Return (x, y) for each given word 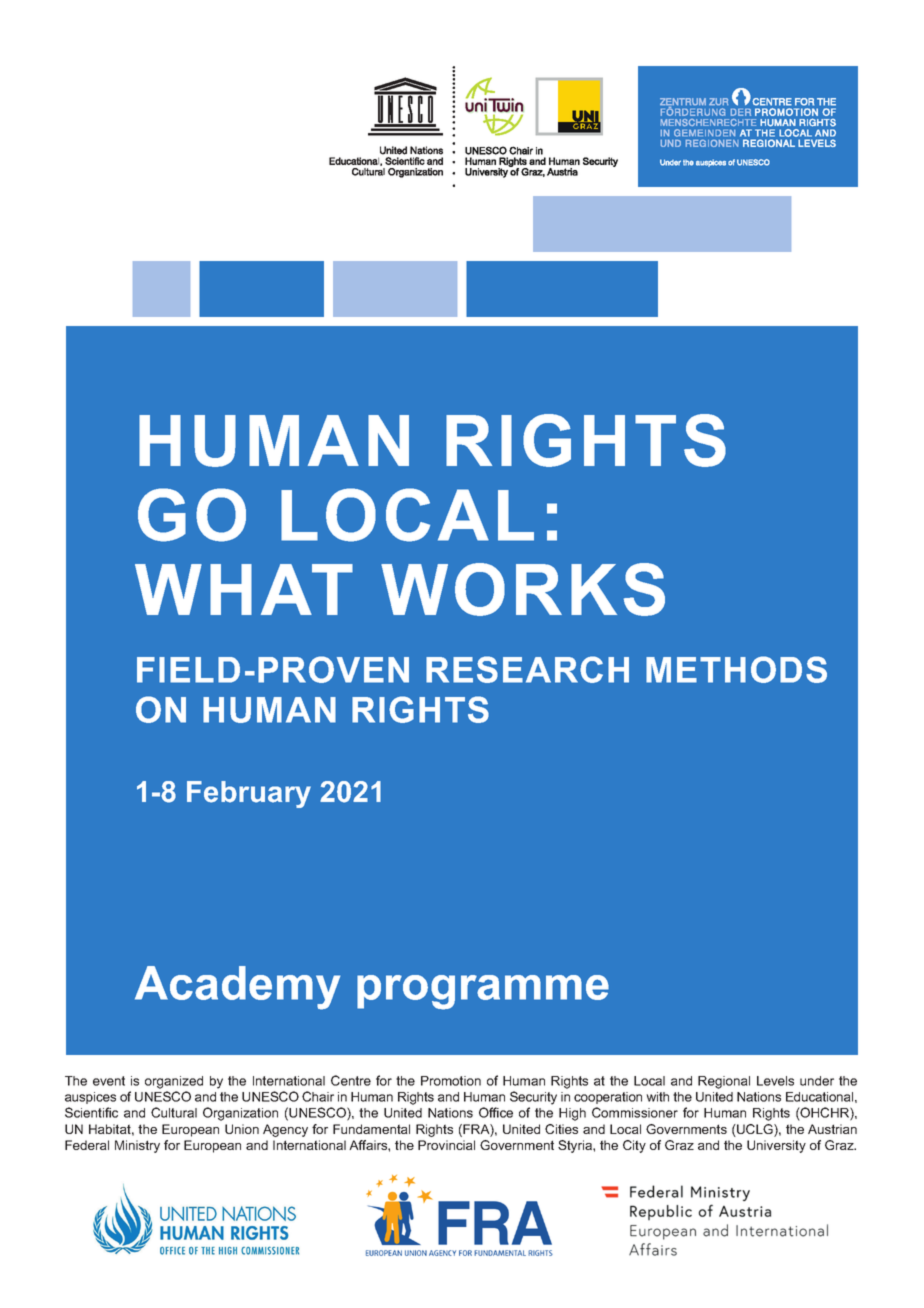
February (249, 794)
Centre (351, 1080)
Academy (237, 988)
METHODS (736, 669)
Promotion (451, 1081)
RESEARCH (527, 669)
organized (174, 1082)
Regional (724, 1082)
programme (483, 992)
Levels (775, 1081)
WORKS (523, 589)
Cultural (174, 1112)
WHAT (244, 589)
